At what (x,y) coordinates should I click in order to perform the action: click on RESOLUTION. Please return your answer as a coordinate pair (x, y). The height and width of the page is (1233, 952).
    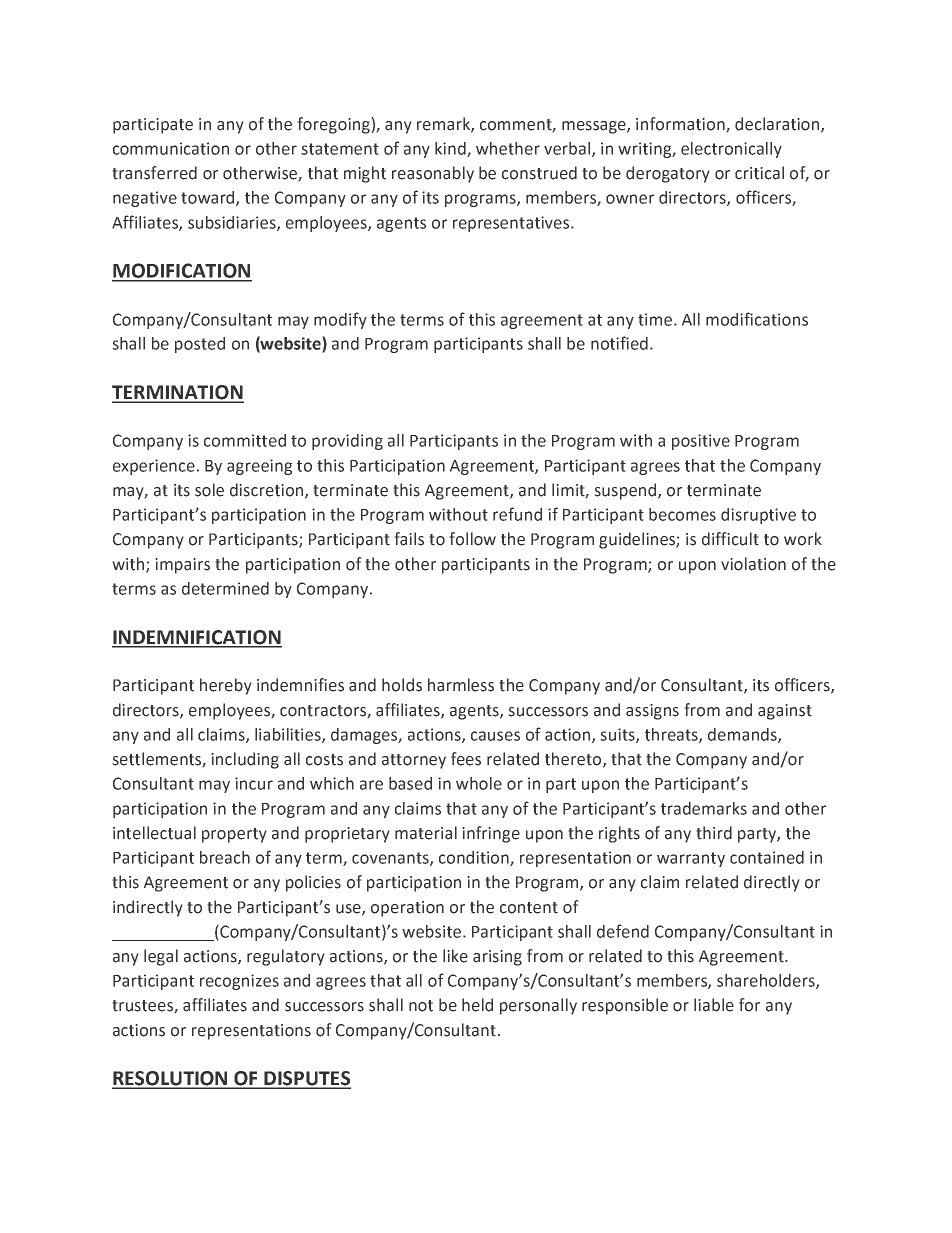
    Looking at the image, I should click on (171, 1079).
